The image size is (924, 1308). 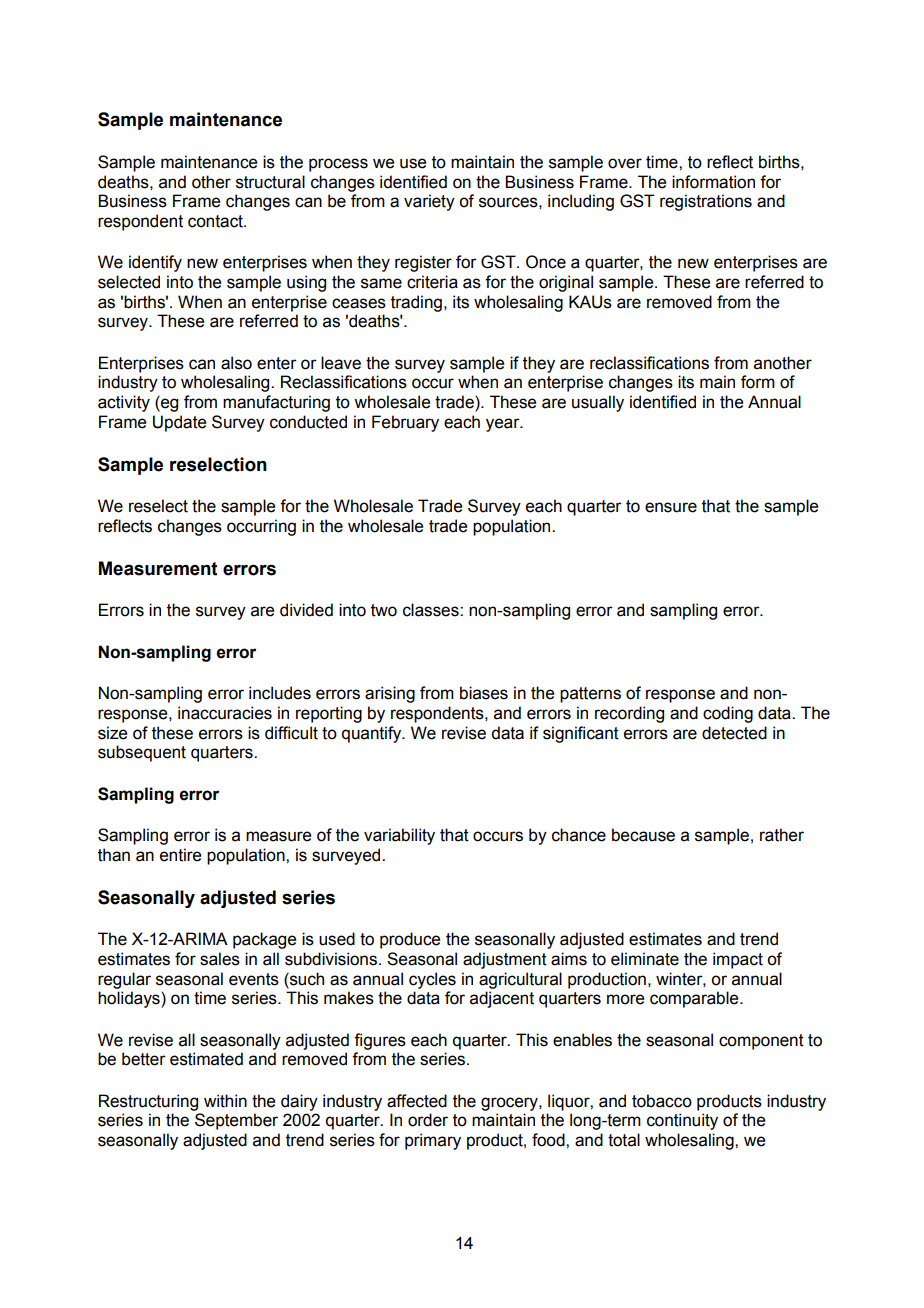 What do you see at coordinates (216, 221) in the screenshot?
I see `contact` at bounding box center [216, 221].
